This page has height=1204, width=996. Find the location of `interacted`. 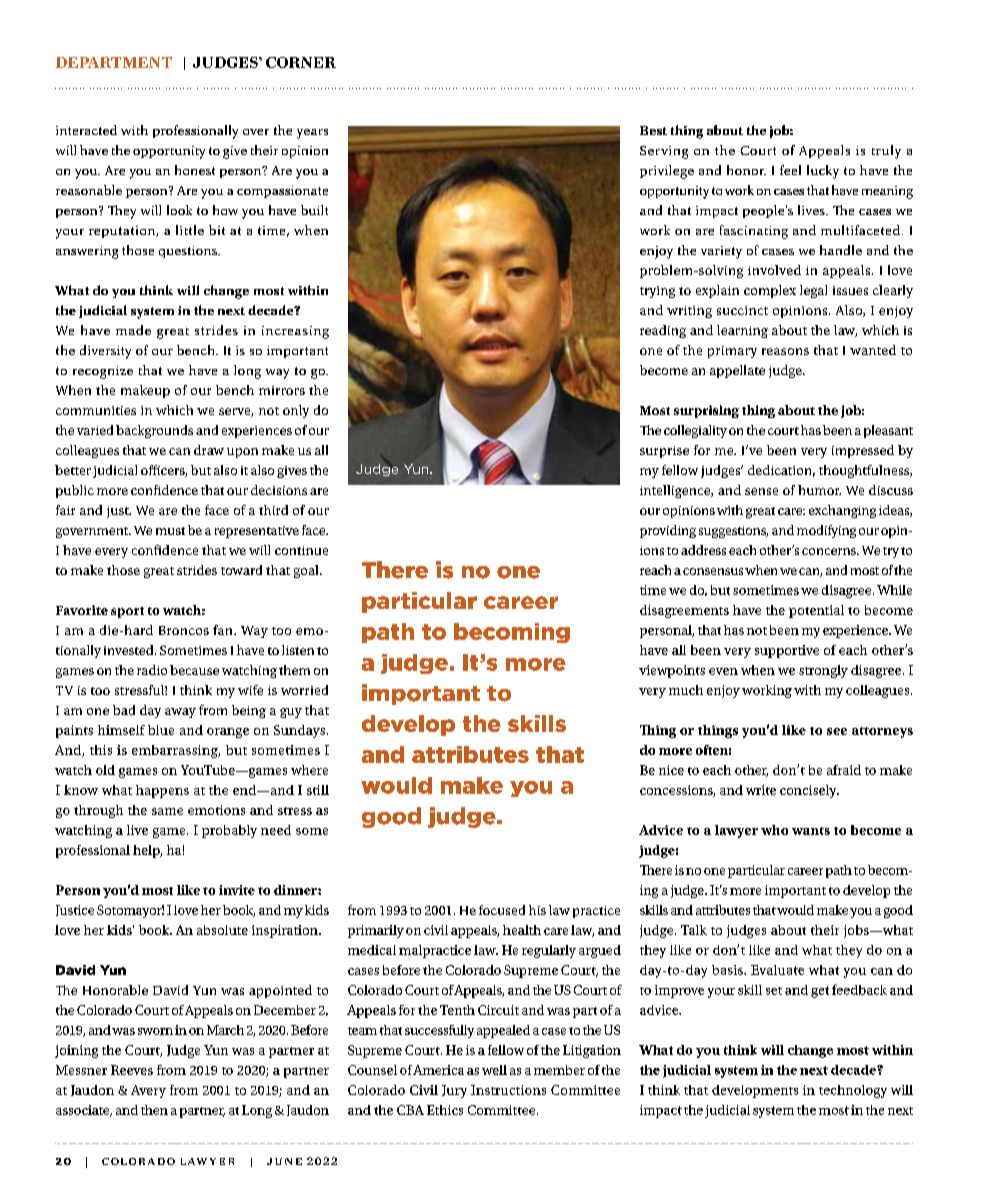

interacted is located at coordinates (86, 130).
